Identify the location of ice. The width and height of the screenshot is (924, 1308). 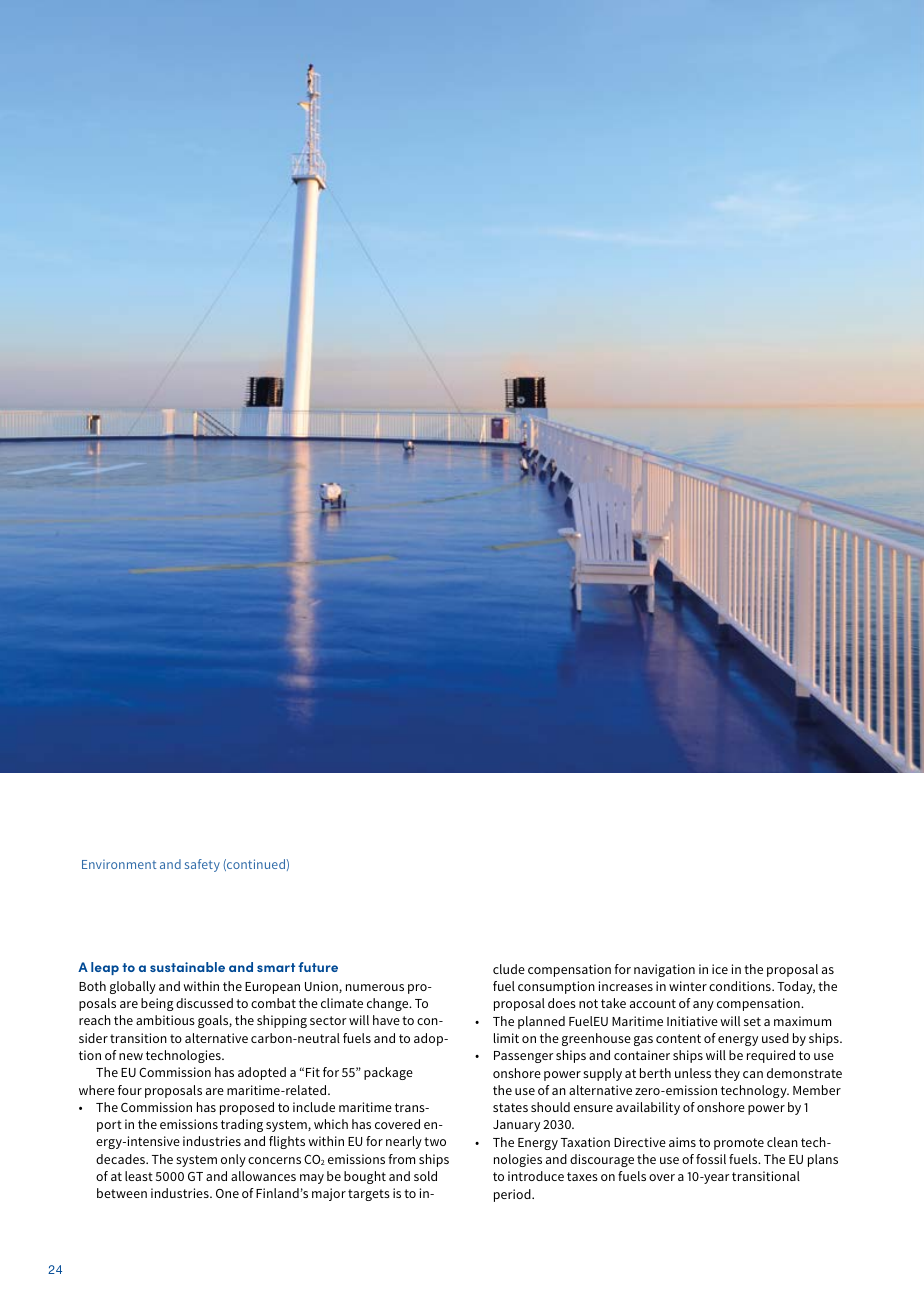
(720, 969).
